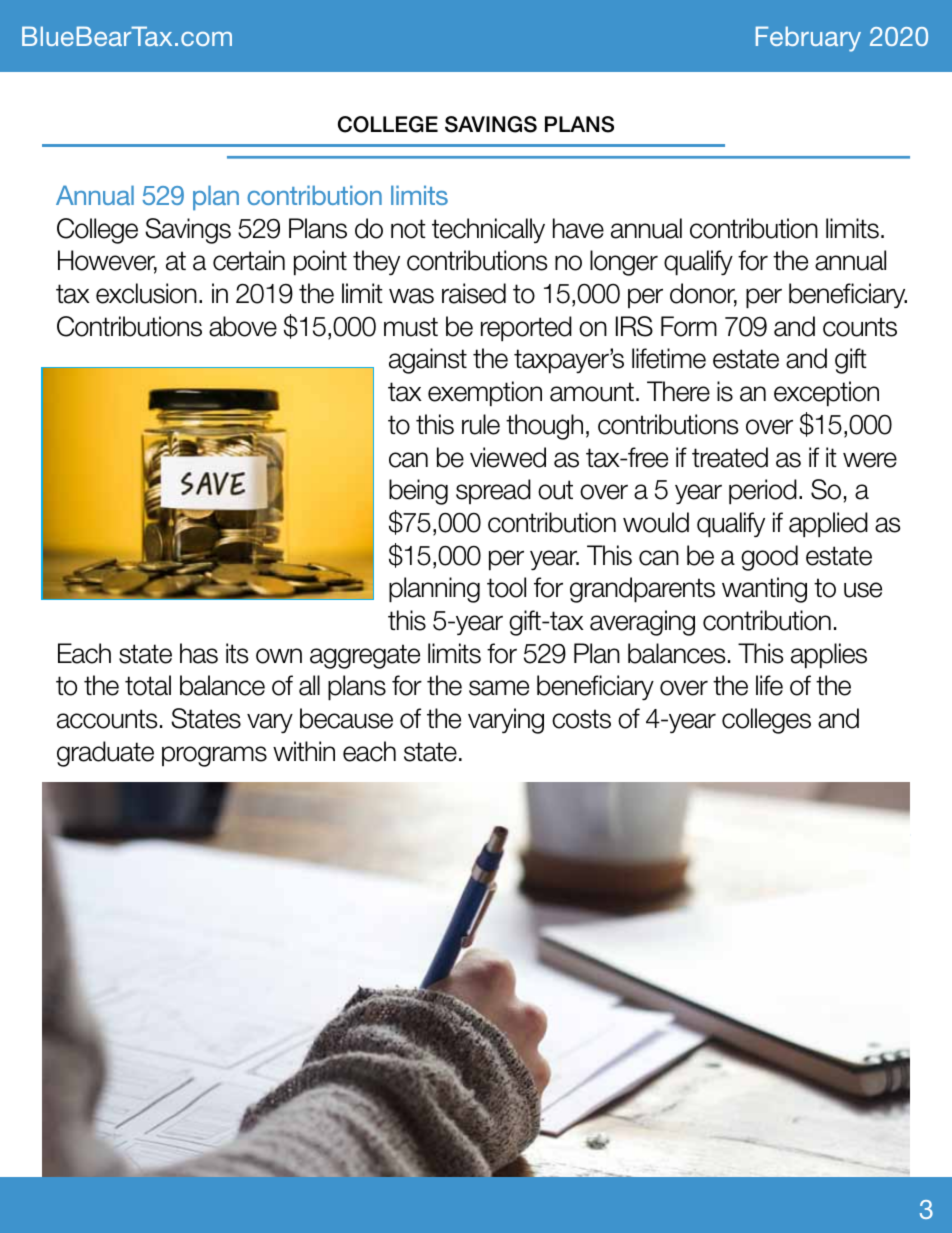 Image resolution: width=952 pixels, height=1233 pixels. I want to click on above, so click(243, 326).
